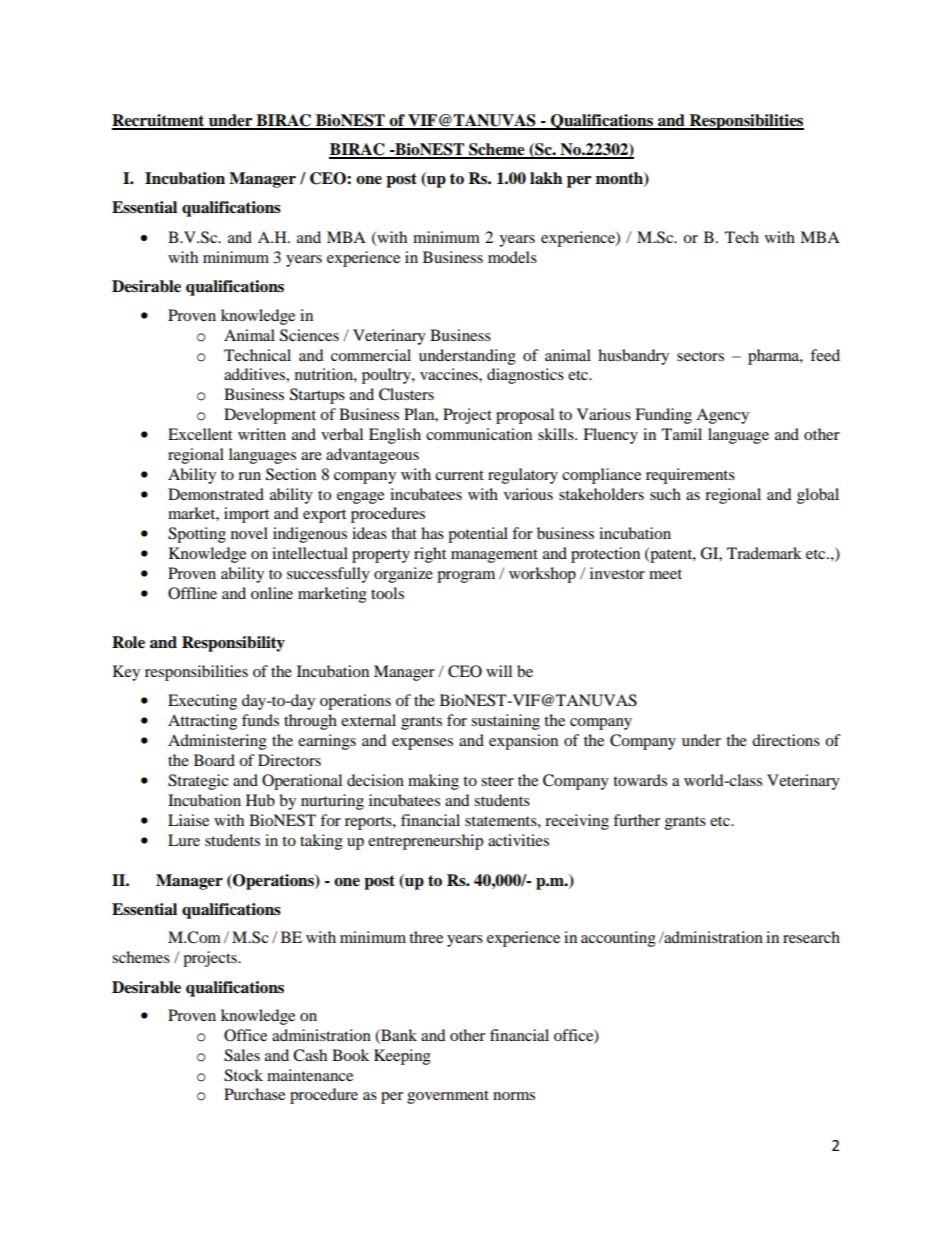 This screenshot has height=1233, width=952. I want to click on lakh, so click(546, 178).
